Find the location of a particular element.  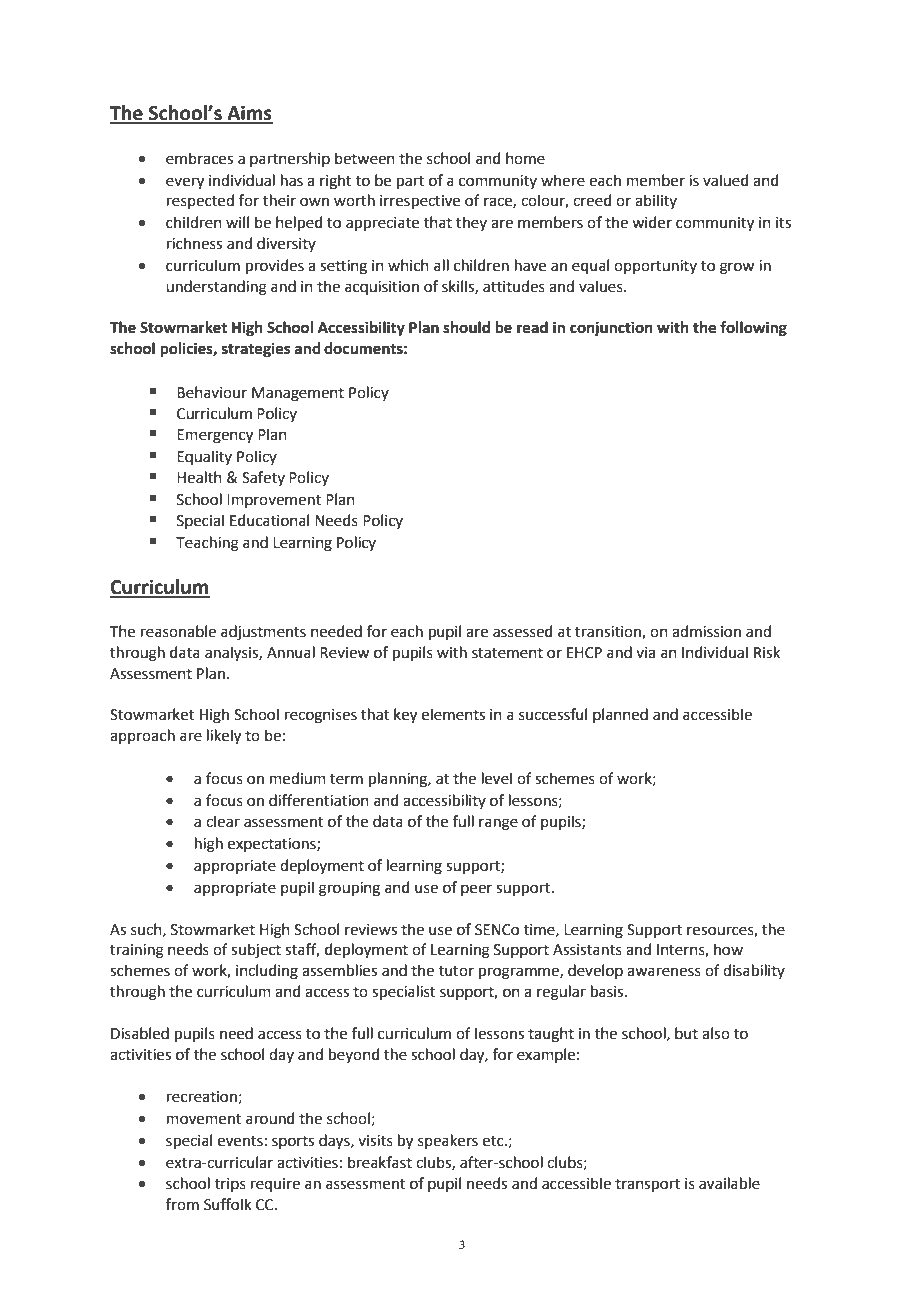

admission is located at coordinates (706, 631).
